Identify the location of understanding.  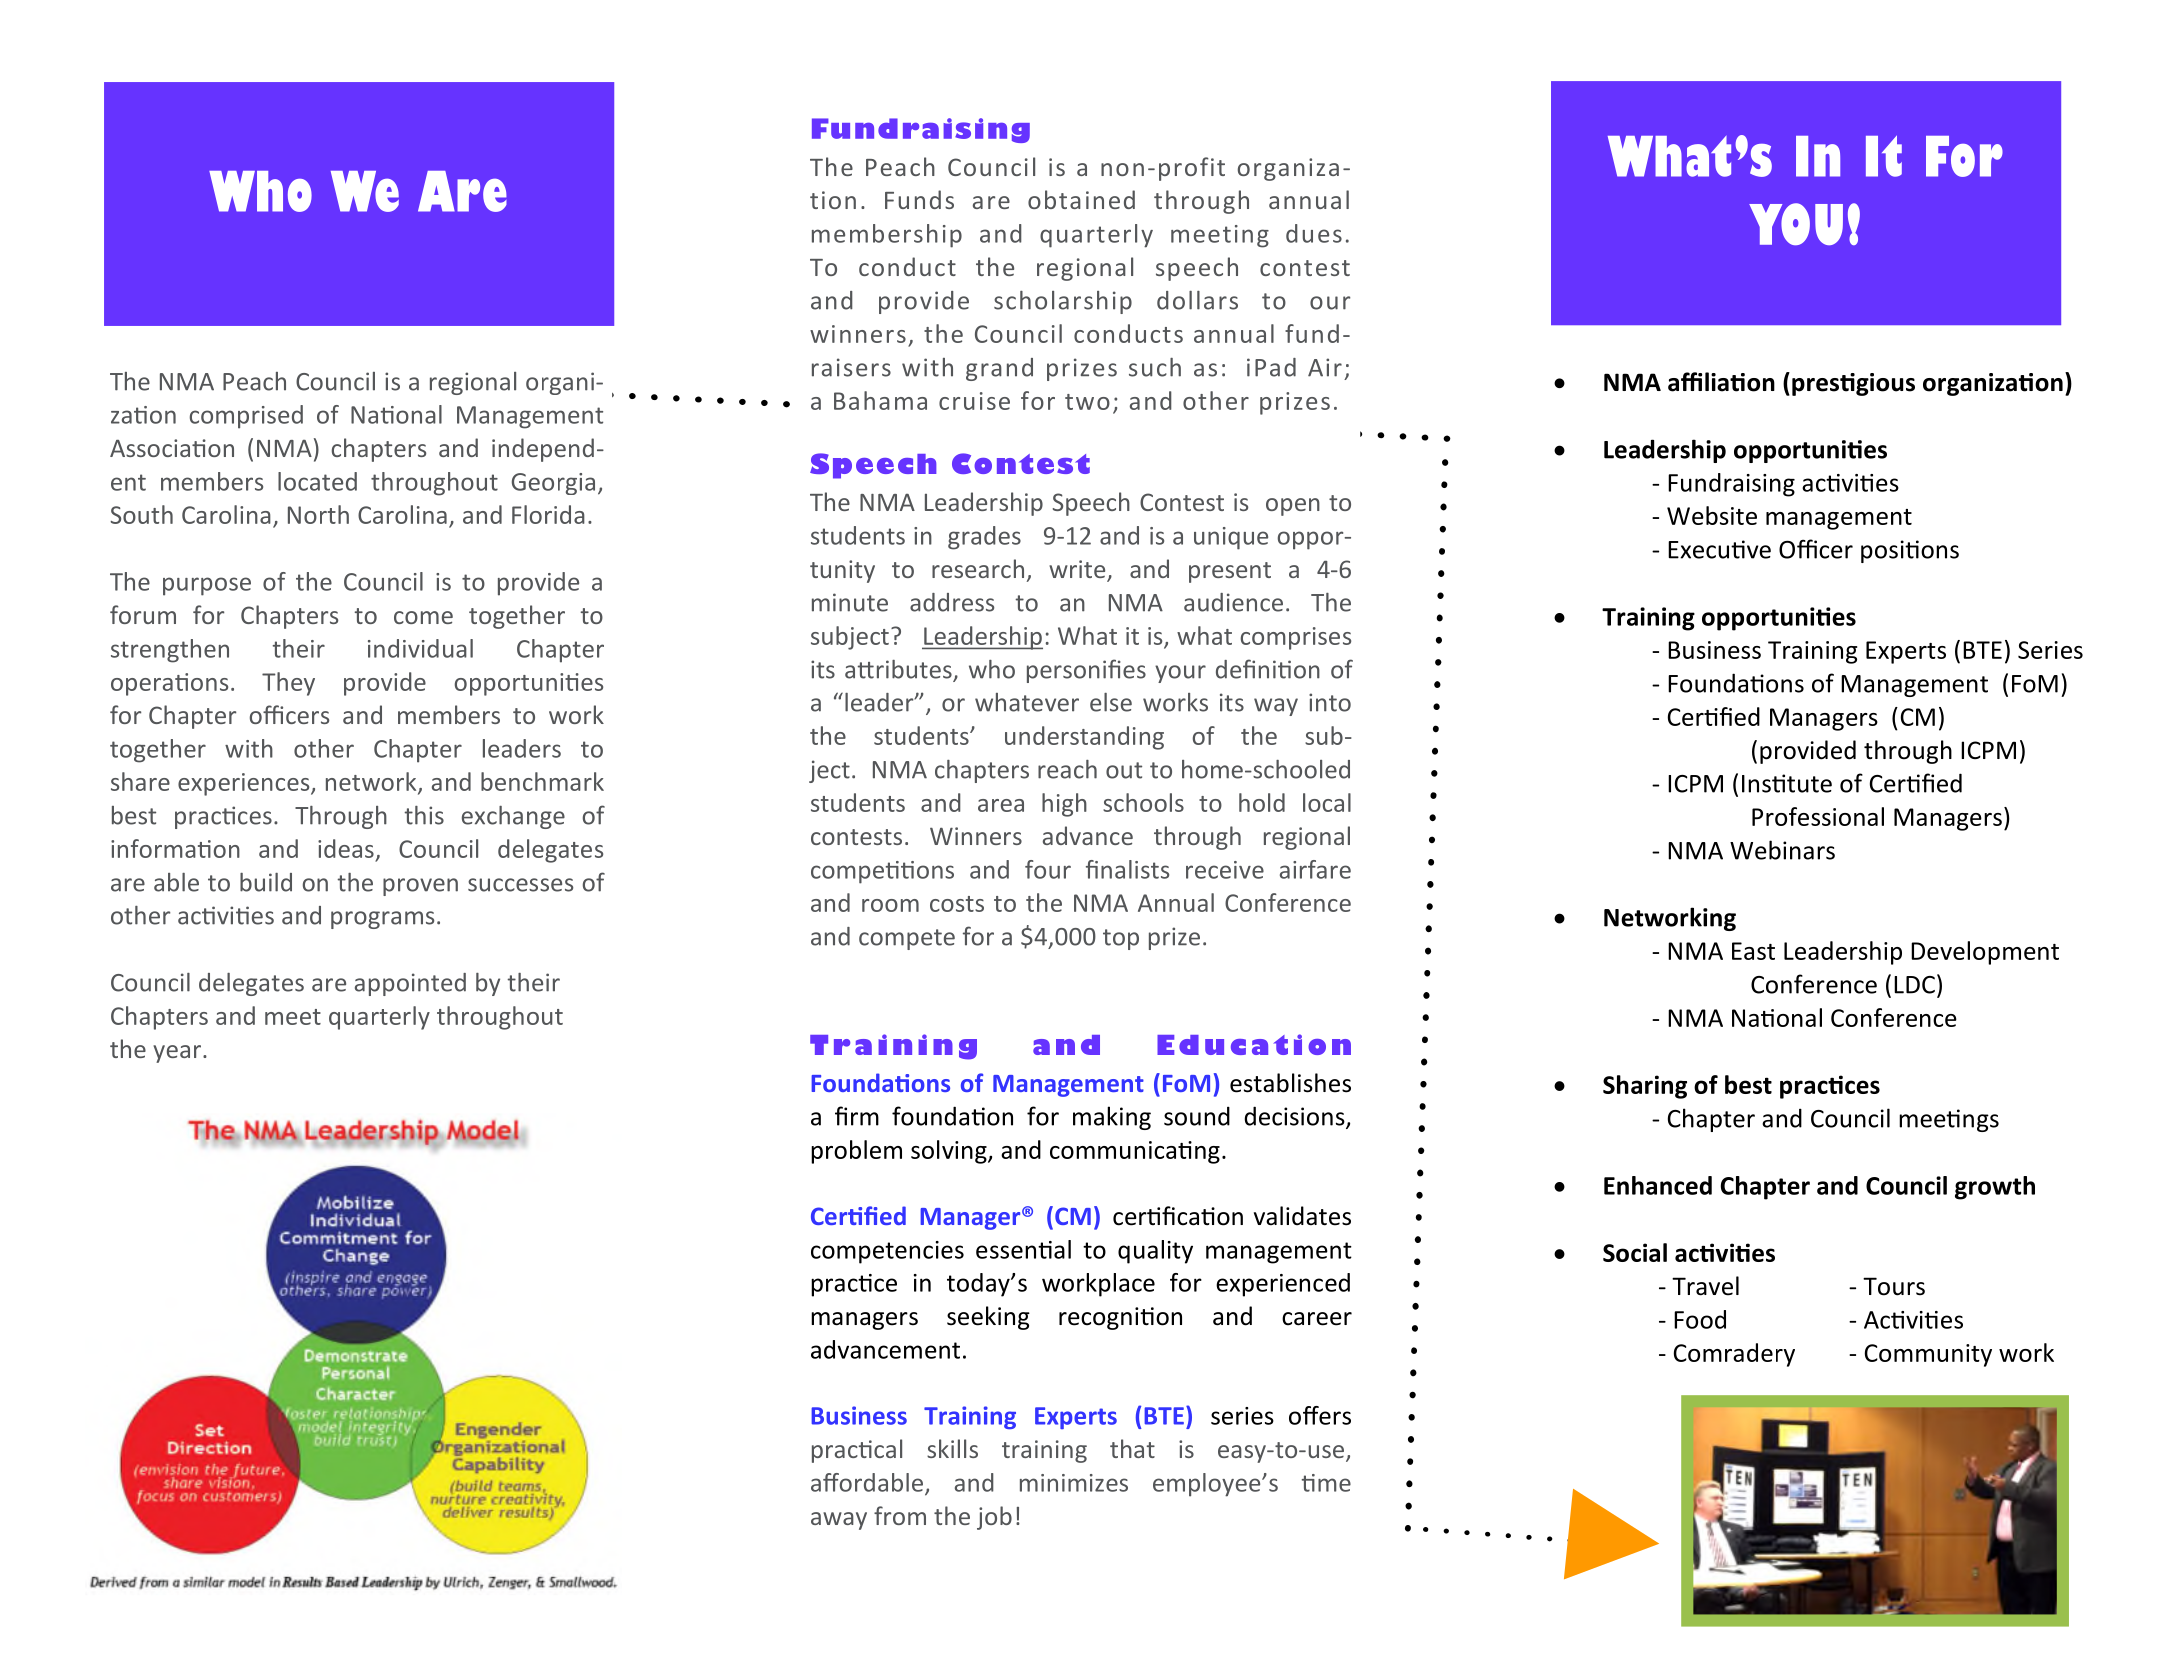
(1084, 738).
